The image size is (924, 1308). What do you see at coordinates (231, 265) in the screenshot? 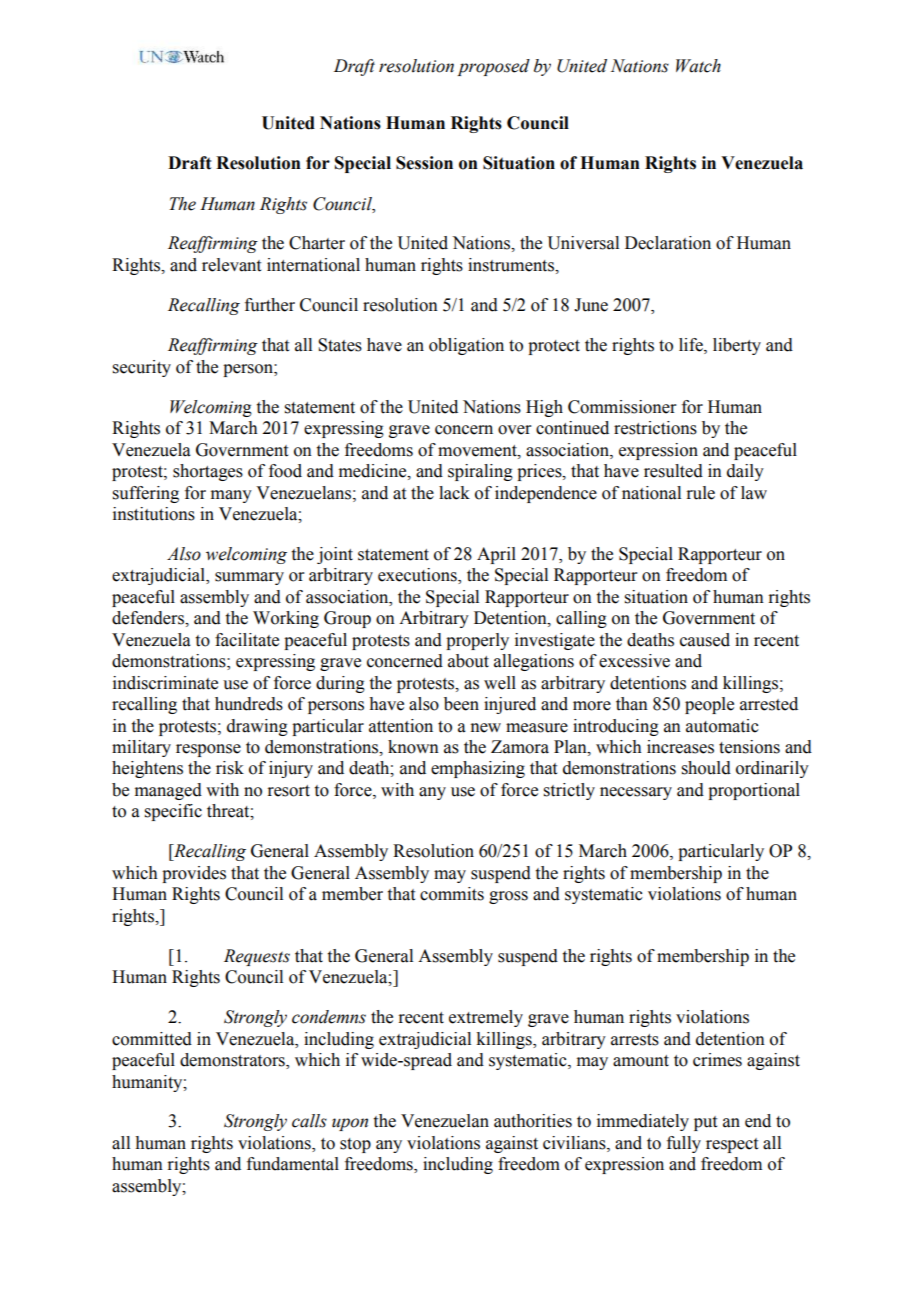
I see `relevant` at bounding box center [231, 265].
